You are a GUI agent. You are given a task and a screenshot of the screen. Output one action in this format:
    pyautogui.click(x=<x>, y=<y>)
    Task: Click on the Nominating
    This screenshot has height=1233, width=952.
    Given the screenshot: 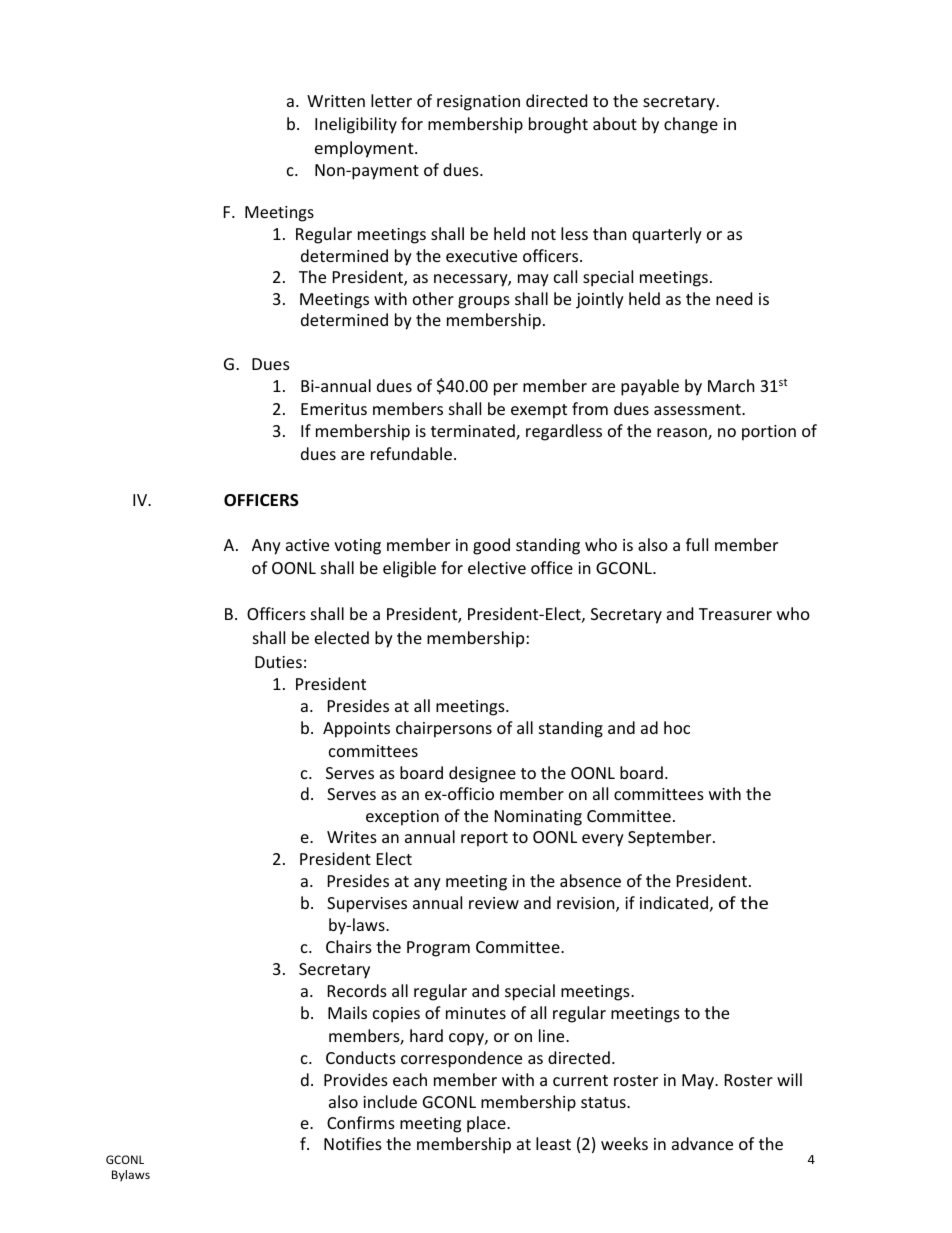 What is the action you would take?
    pyautogui.click(x=538, y=818)
